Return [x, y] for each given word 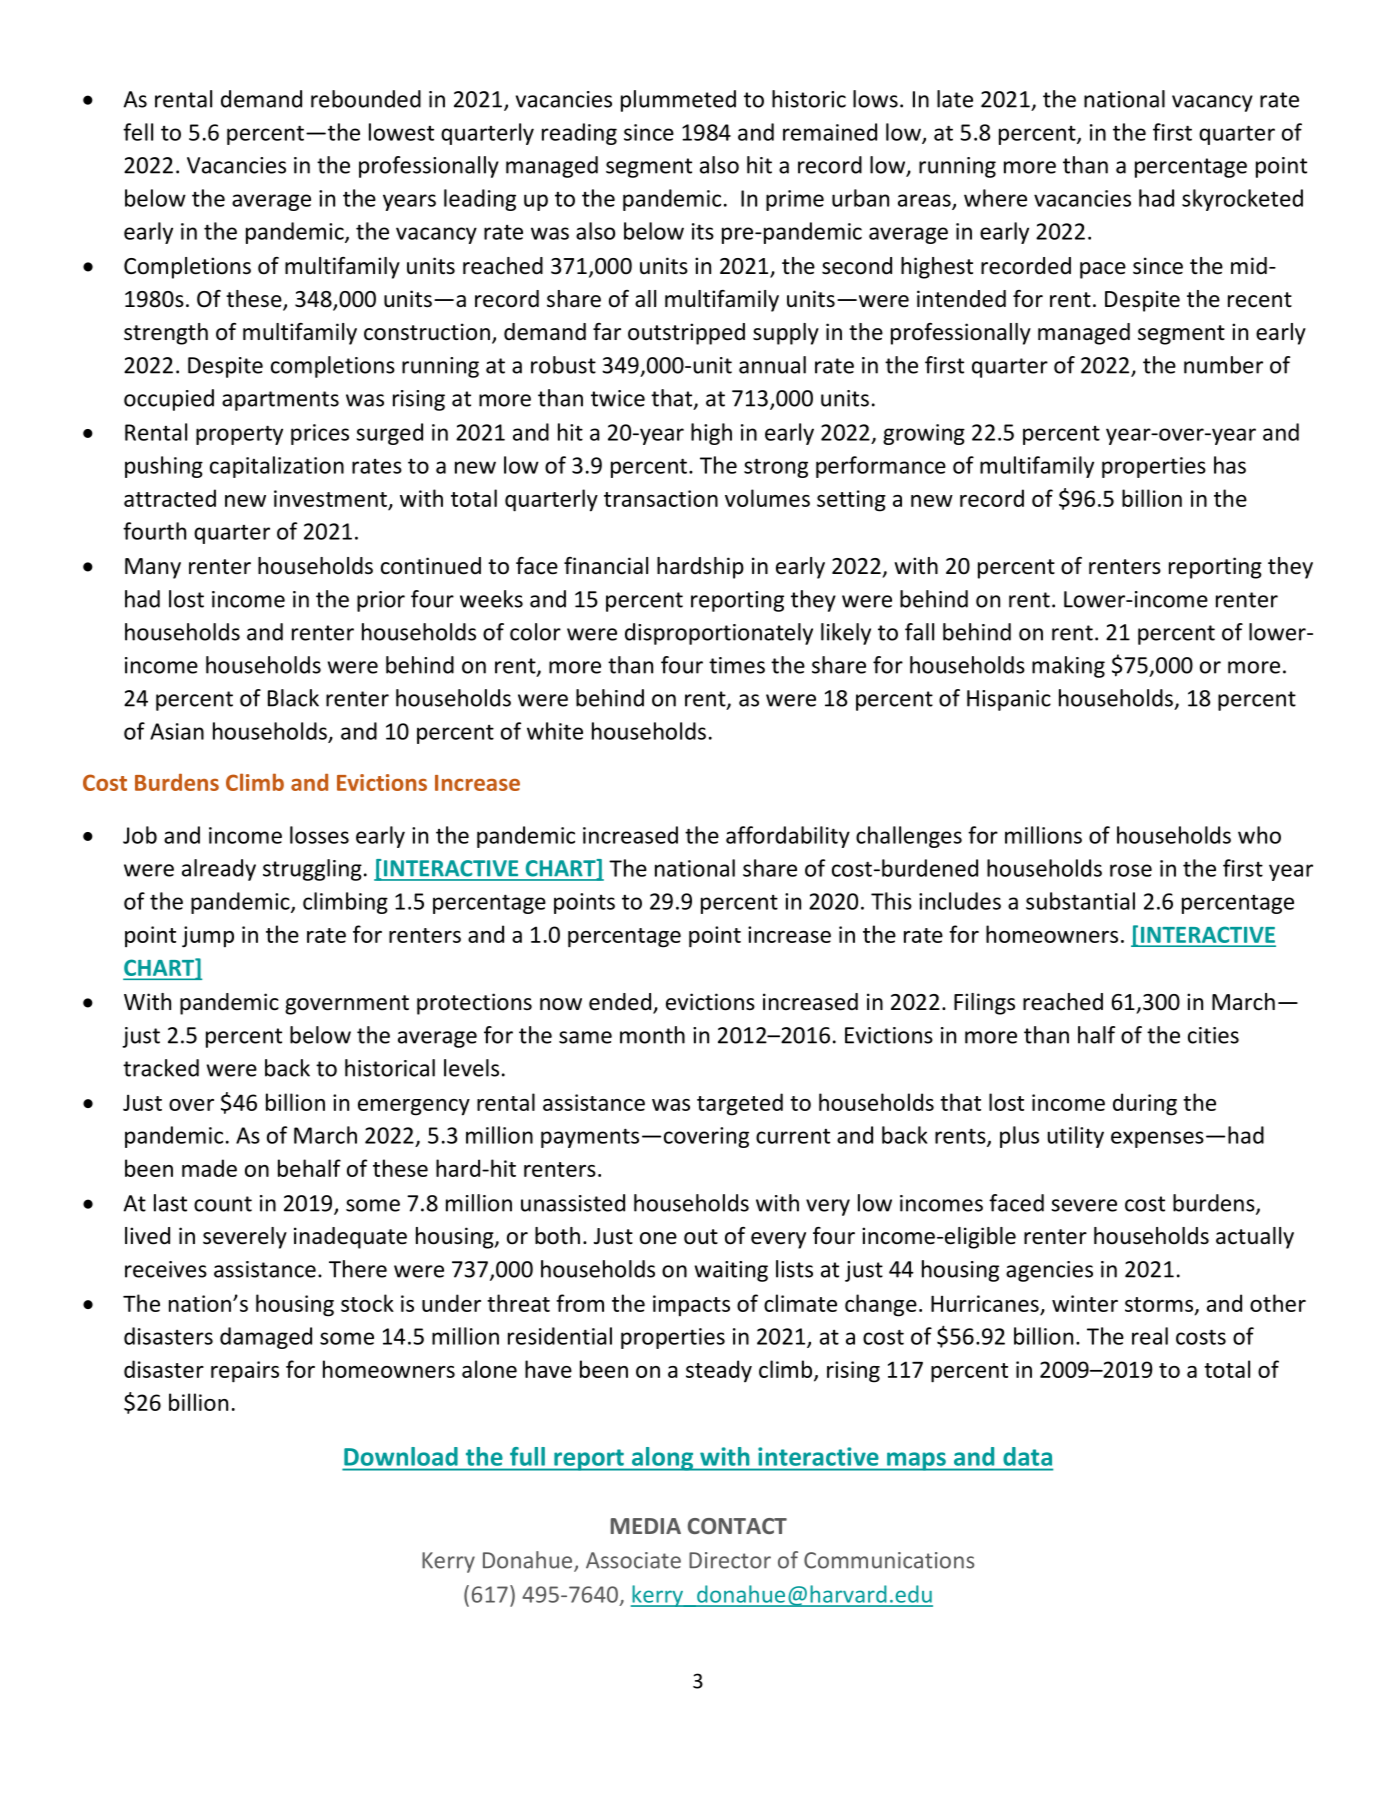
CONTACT [737, 1526]
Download [401, 1456]
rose [1131, 870]
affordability [788, 837]
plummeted [678, 101]
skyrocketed [1242, 200]
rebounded [366, 99]
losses [319, 835]
